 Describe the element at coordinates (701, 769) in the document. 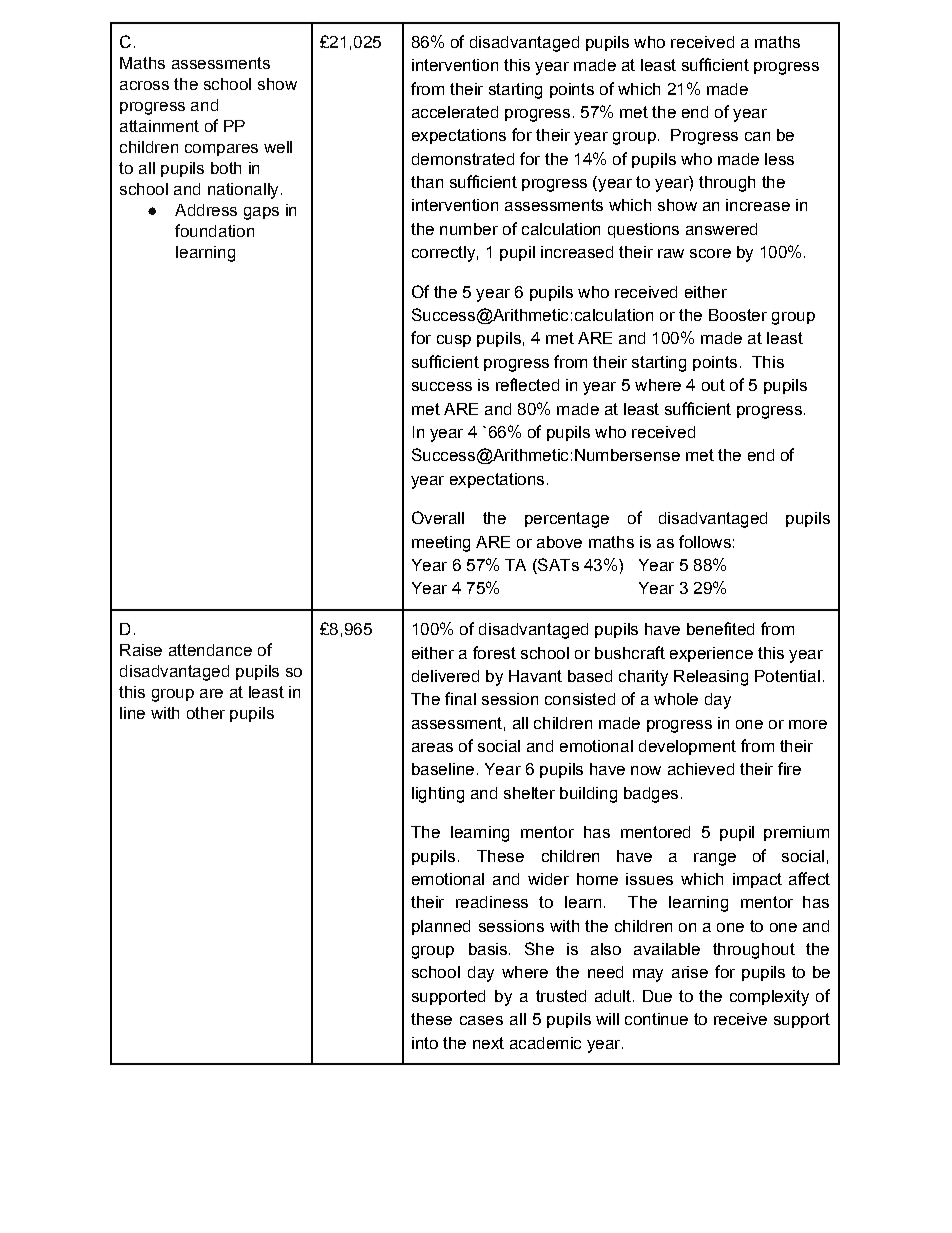

I see `achieved` at that location.
